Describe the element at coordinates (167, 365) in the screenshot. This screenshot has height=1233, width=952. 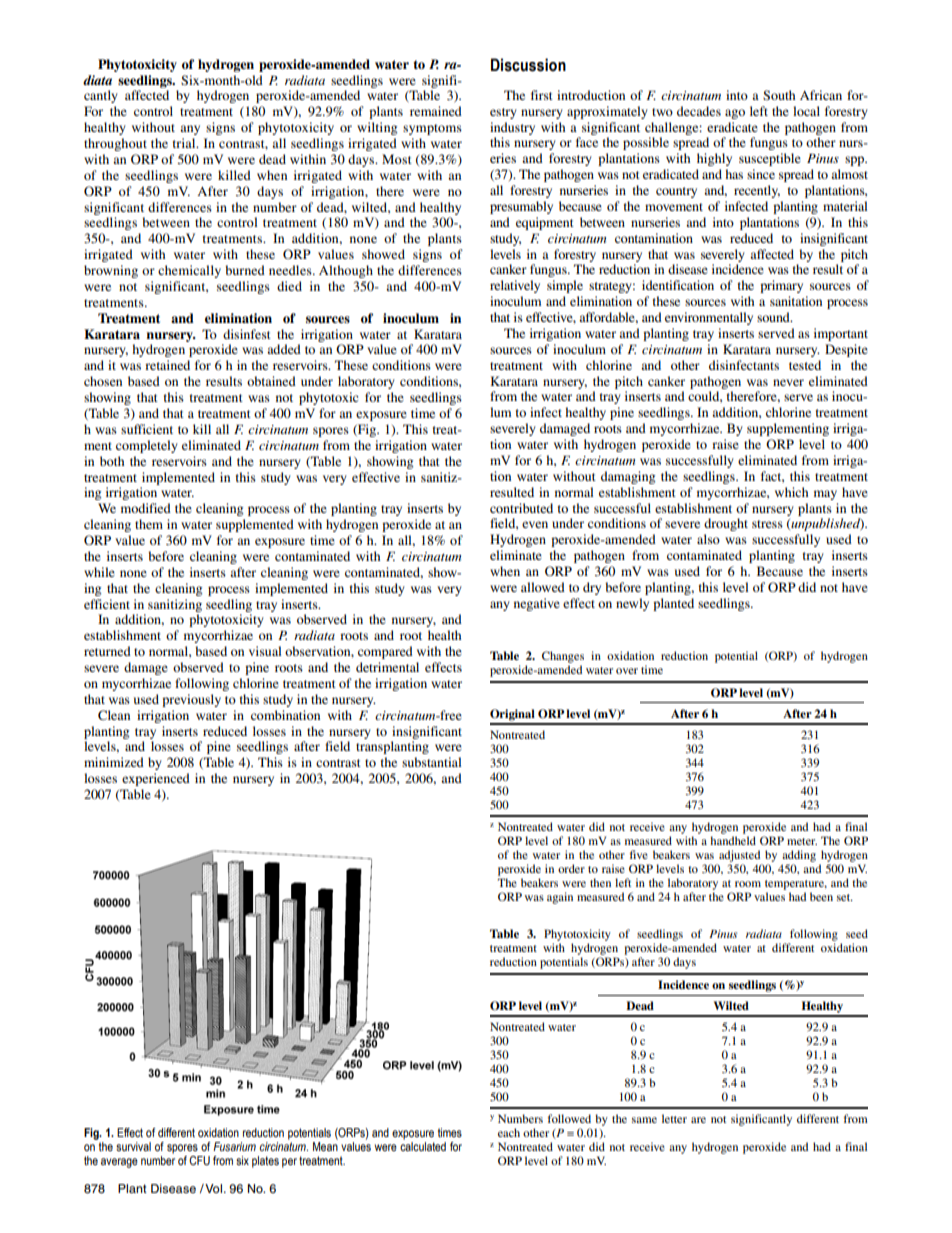
I see `retained` at that location.
